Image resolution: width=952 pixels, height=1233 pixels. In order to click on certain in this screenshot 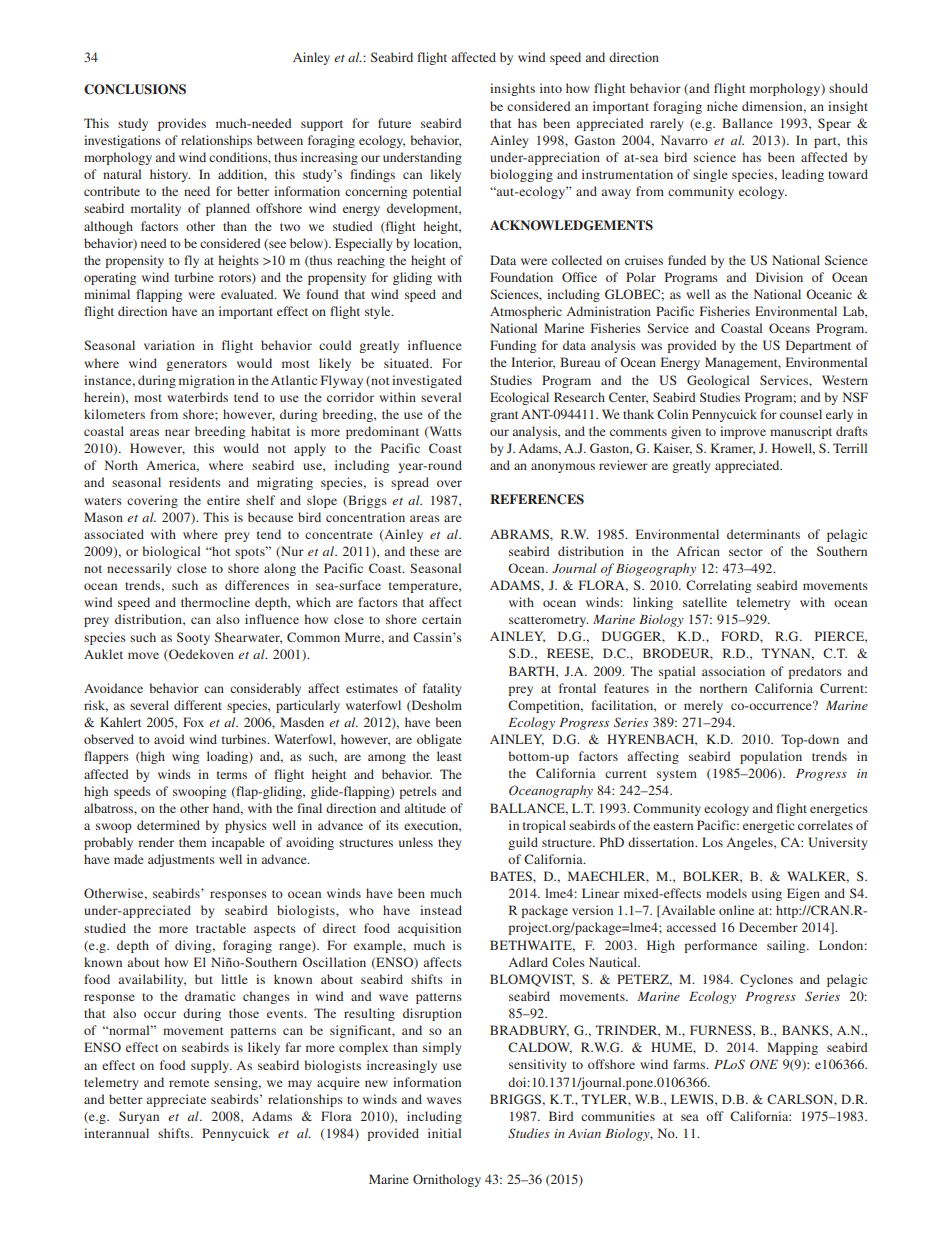, I will do `click(441, 619)`.
